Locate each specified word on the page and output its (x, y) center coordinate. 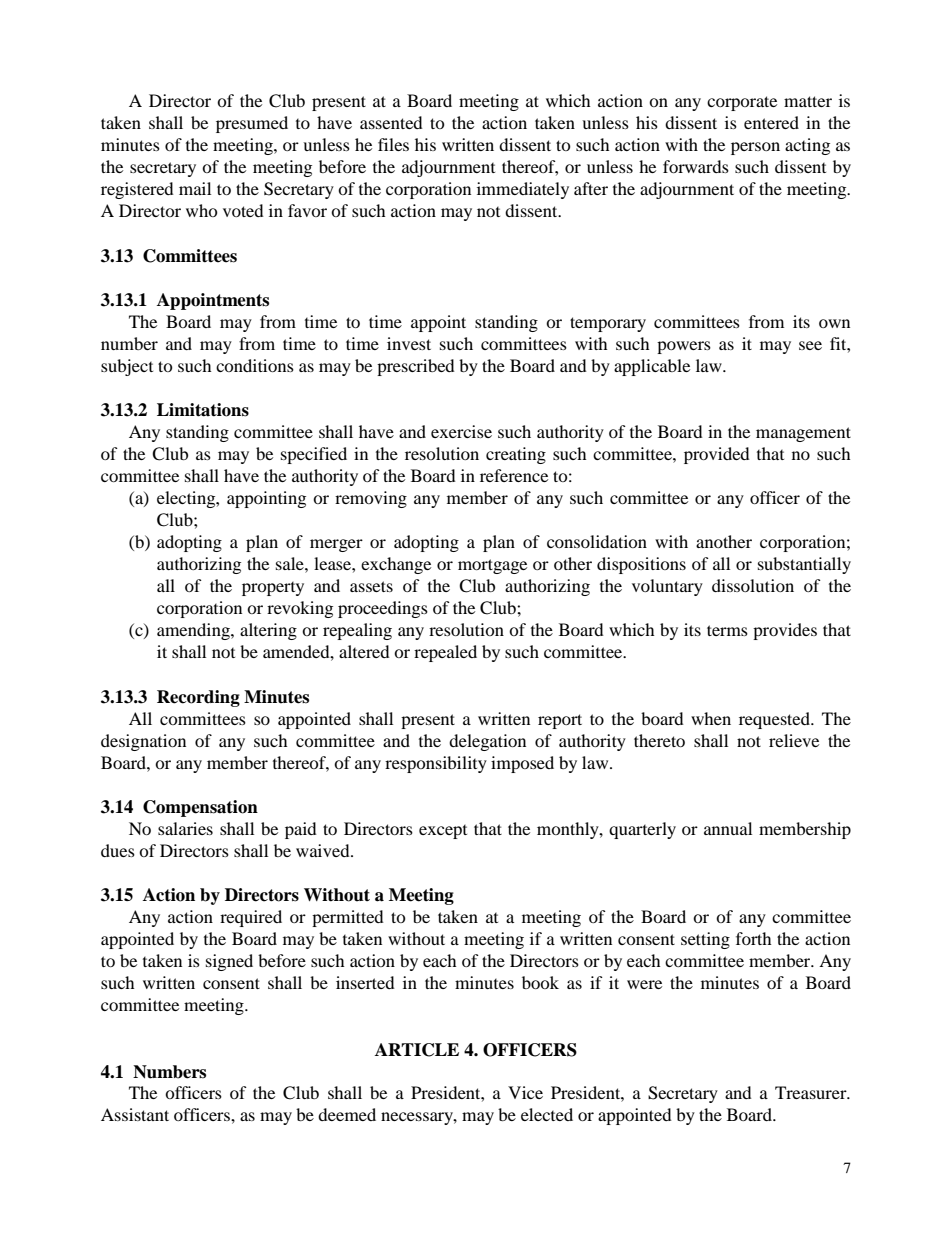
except (443, 832)
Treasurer (812, 1092)
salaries (185, 828)
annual (728, 828)
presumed (252, 124)
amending (194, 631)
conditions (255, 365)
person (755, 148)
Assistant (135, 1114)
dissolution (753, 585)
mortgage (492, 566)
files (393, 144)
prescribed (416, 367)
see (810, 345)
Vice (525, 1092)
